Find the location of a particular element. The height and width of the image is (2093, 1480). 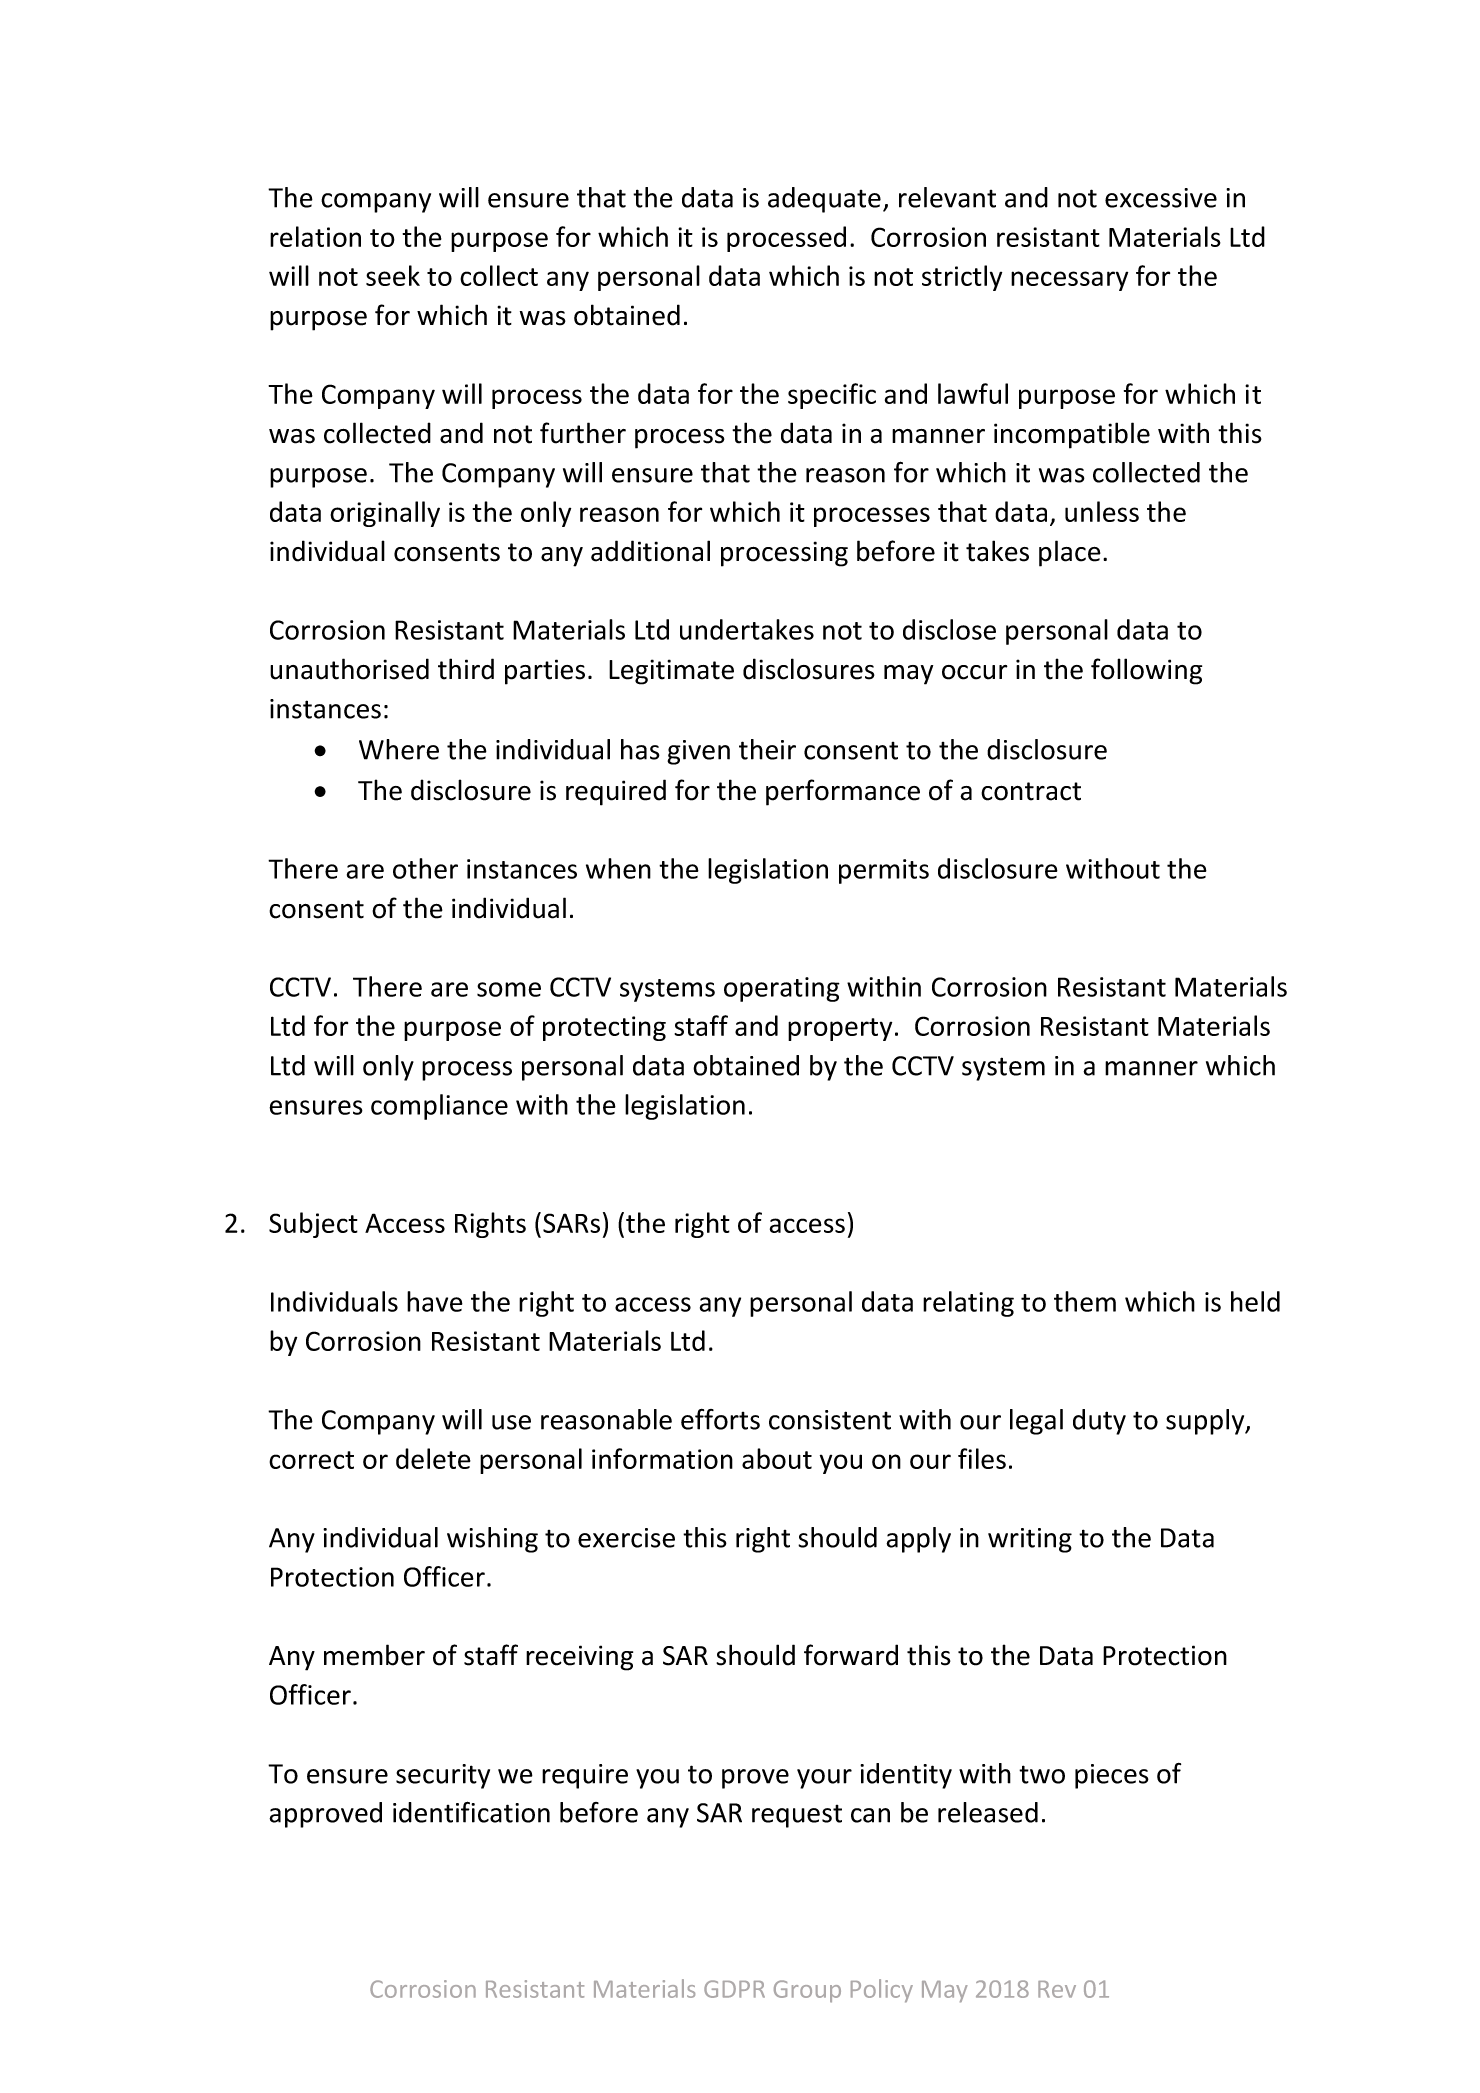

originally is located at coordinates (385, 514).
